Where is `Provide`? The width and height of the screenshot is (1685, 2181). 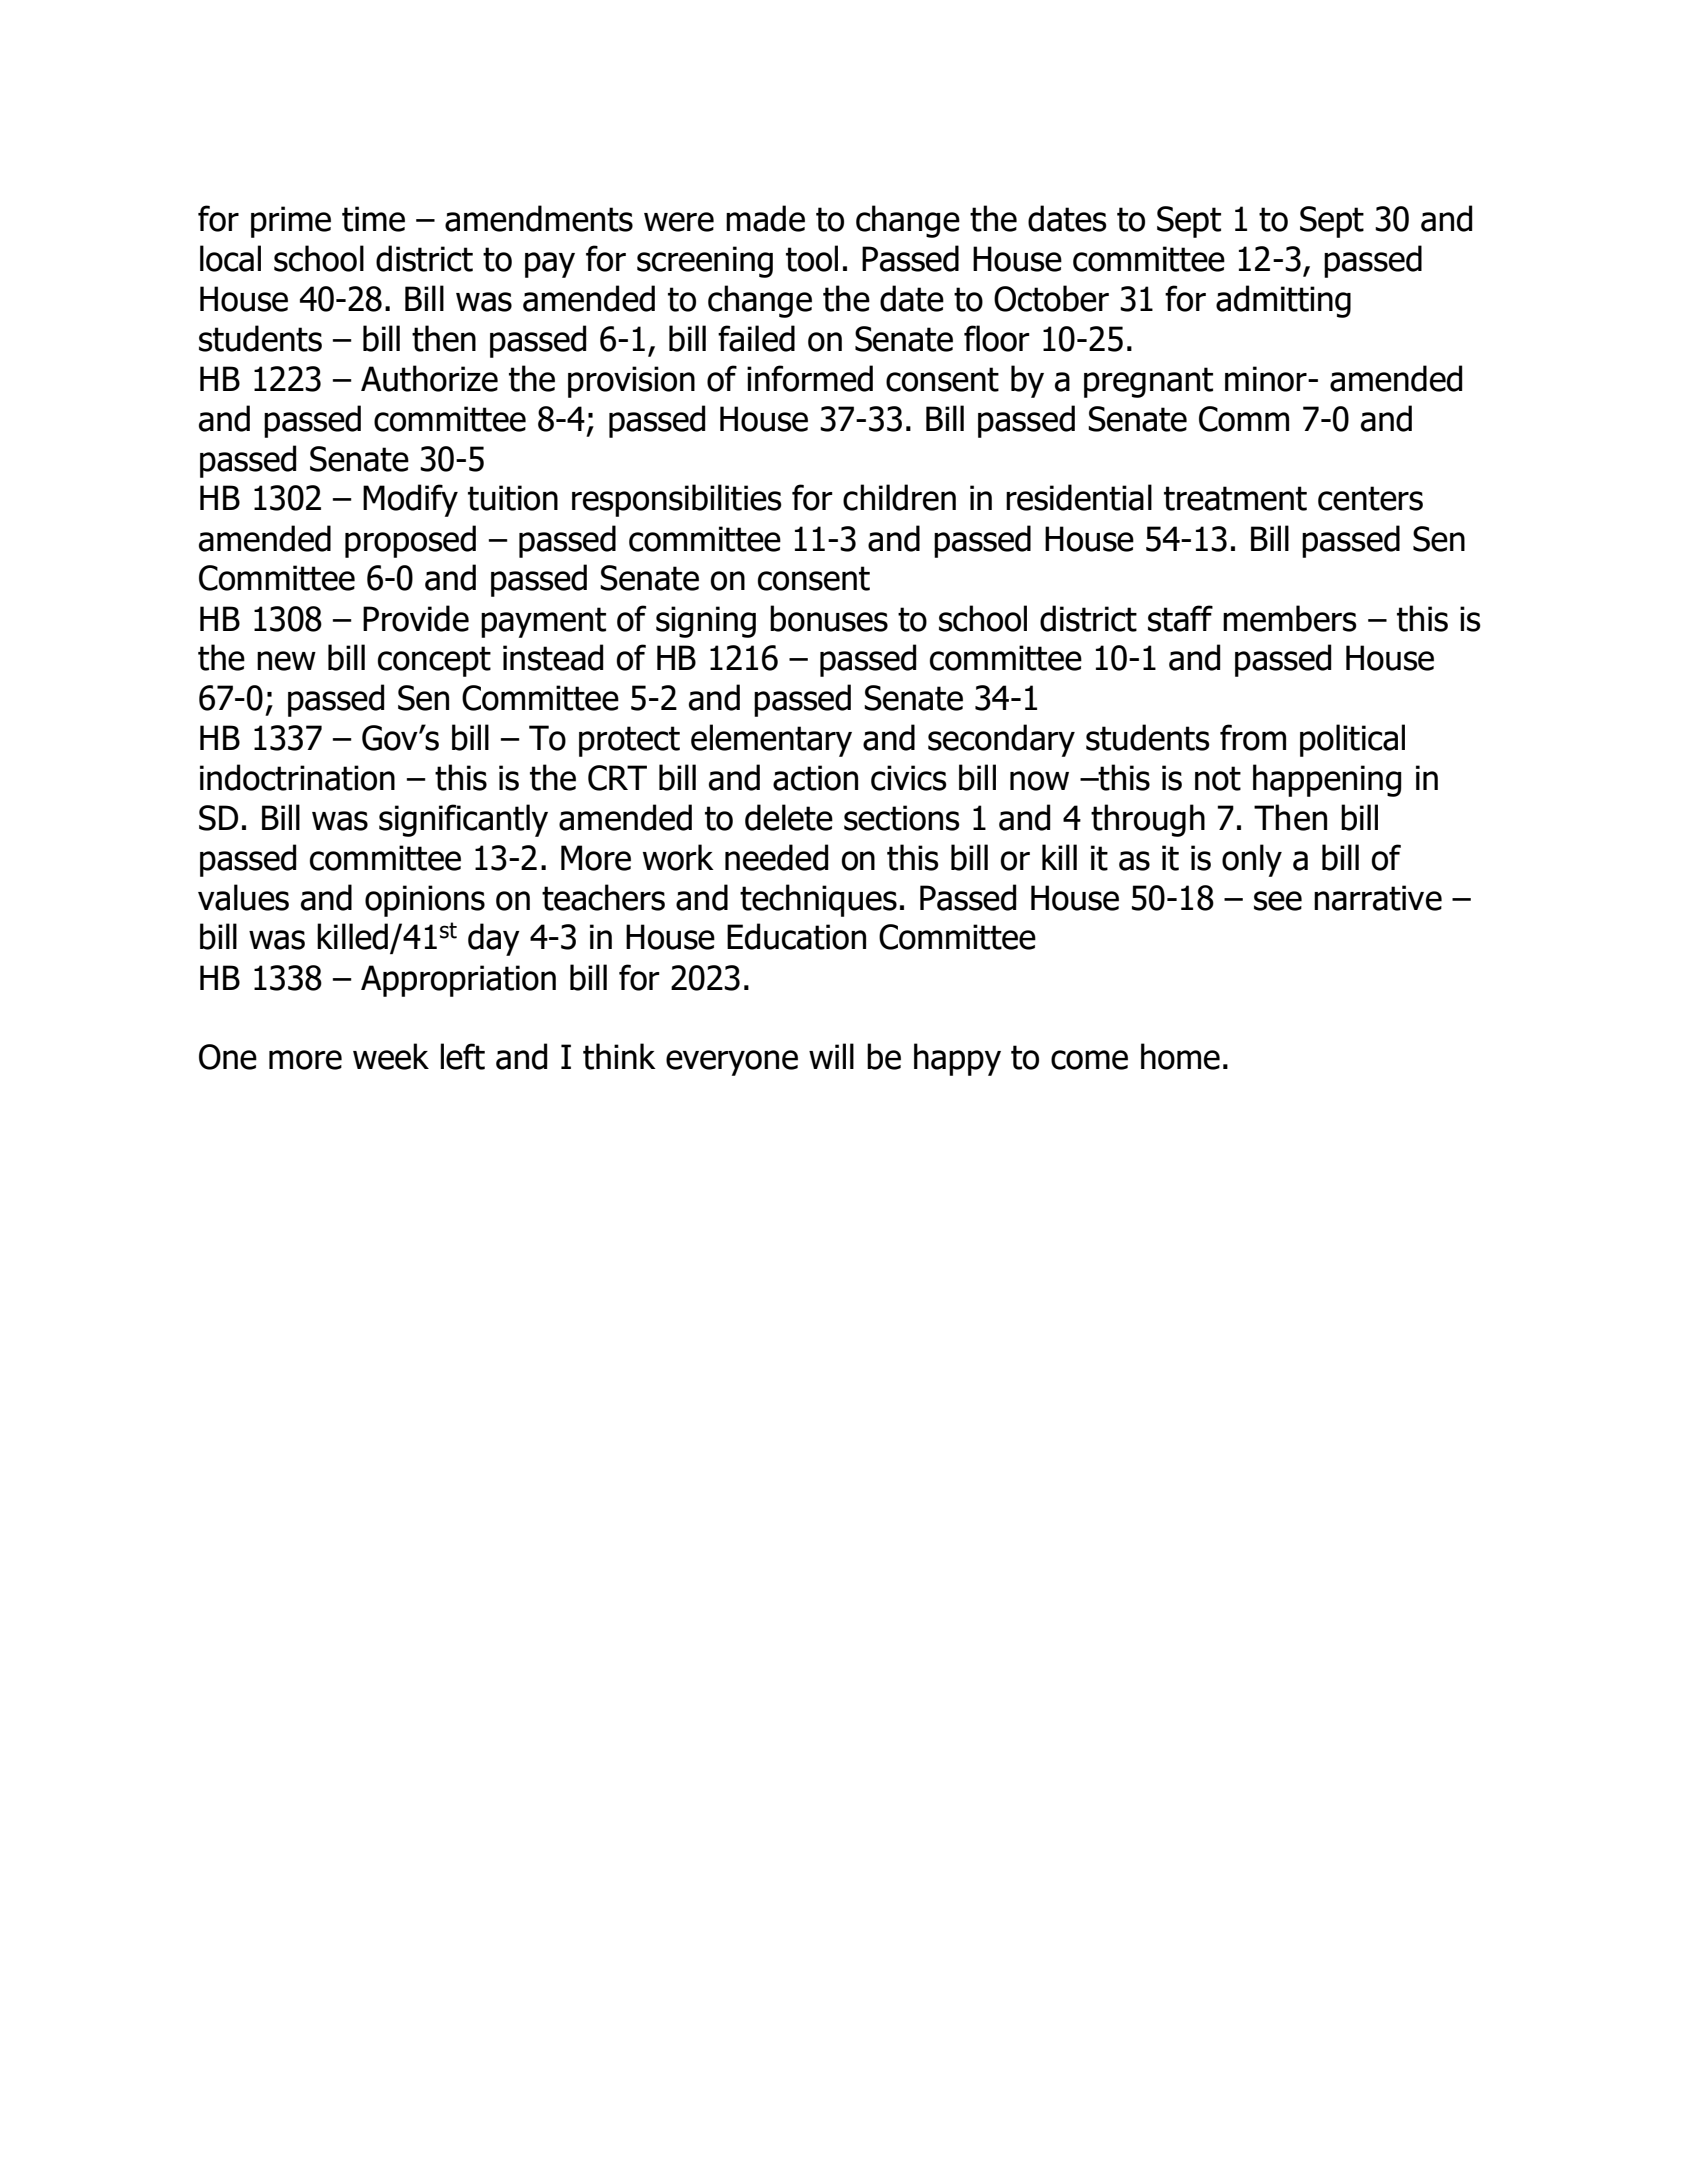 Provide is located at coordinates (416, 618).
